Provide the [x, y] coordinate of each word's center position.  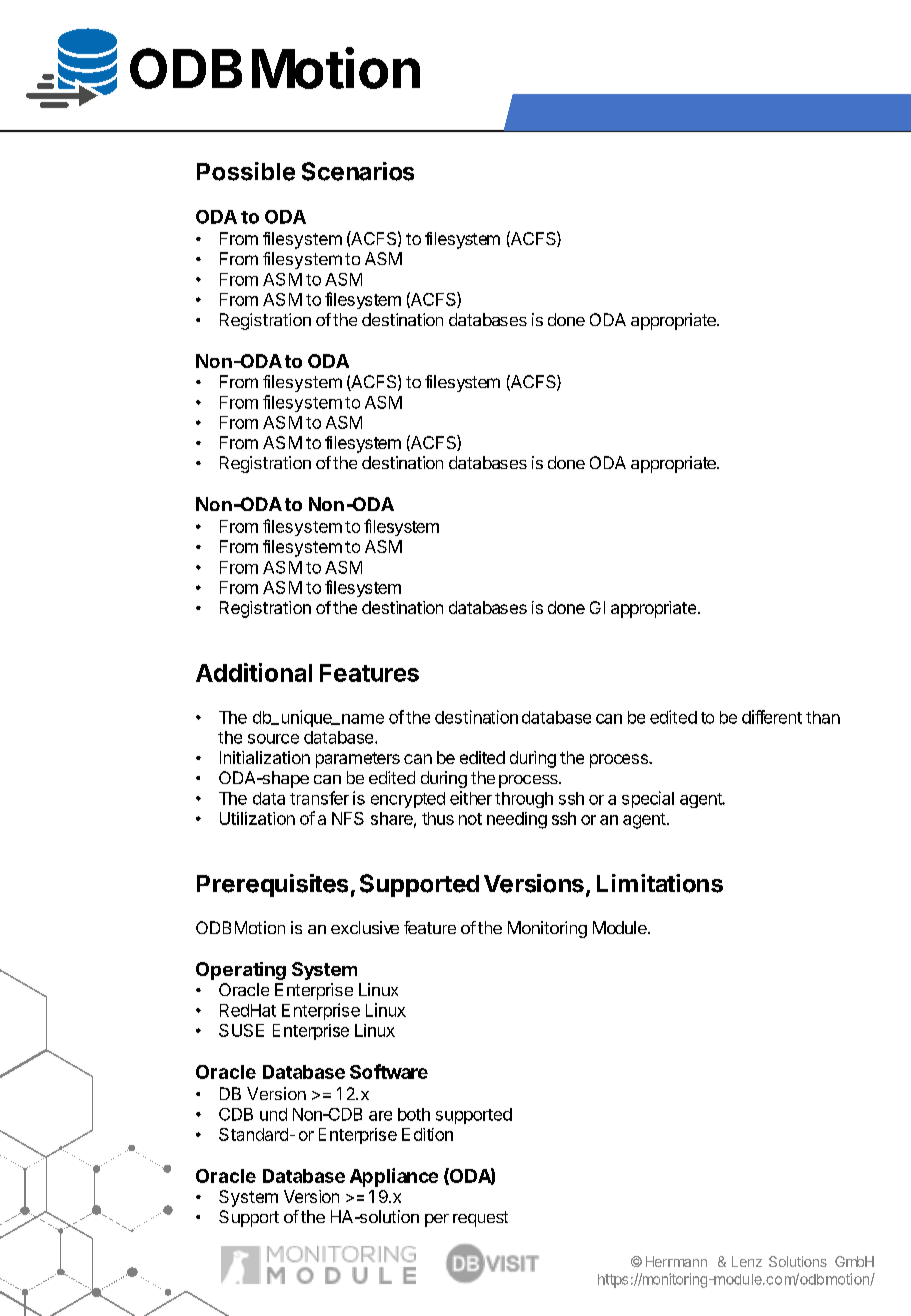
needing [517, 820]
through [524, 800]
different [772, 717]
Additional [254, 672]
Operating [241, 971]
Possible [246, 171]
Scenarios [358, 171]
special [648, 799]
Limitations [660, 883]
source [273, 739]
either [471, 798]
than [823, 717]
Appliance [394, 1177]
